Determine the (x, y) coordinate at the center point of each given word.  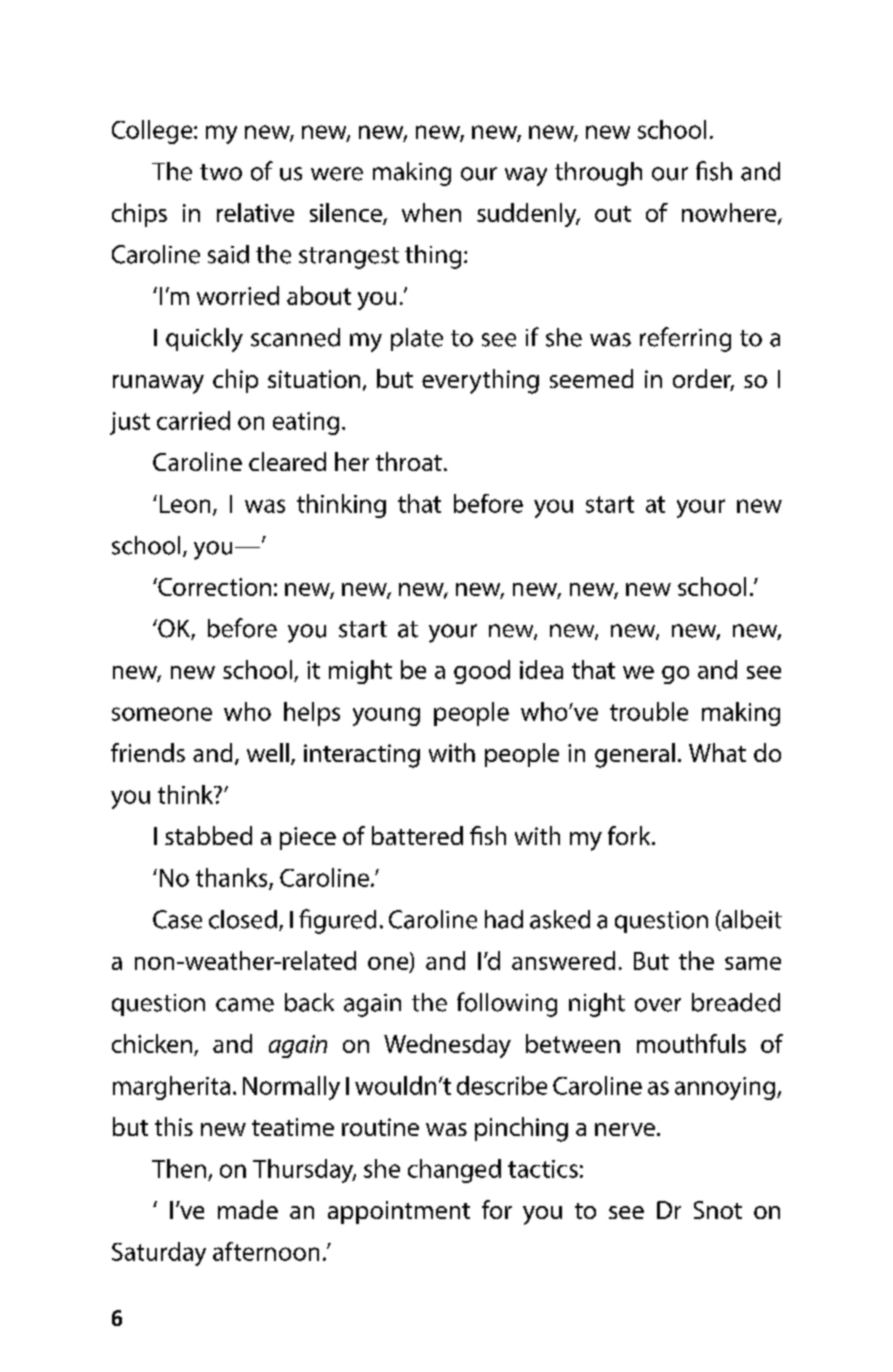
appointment (399, 1212)
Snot (718, 1210)
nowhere (730, 213)
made (248, 1209)
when (431, 212)
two (221, 172)
